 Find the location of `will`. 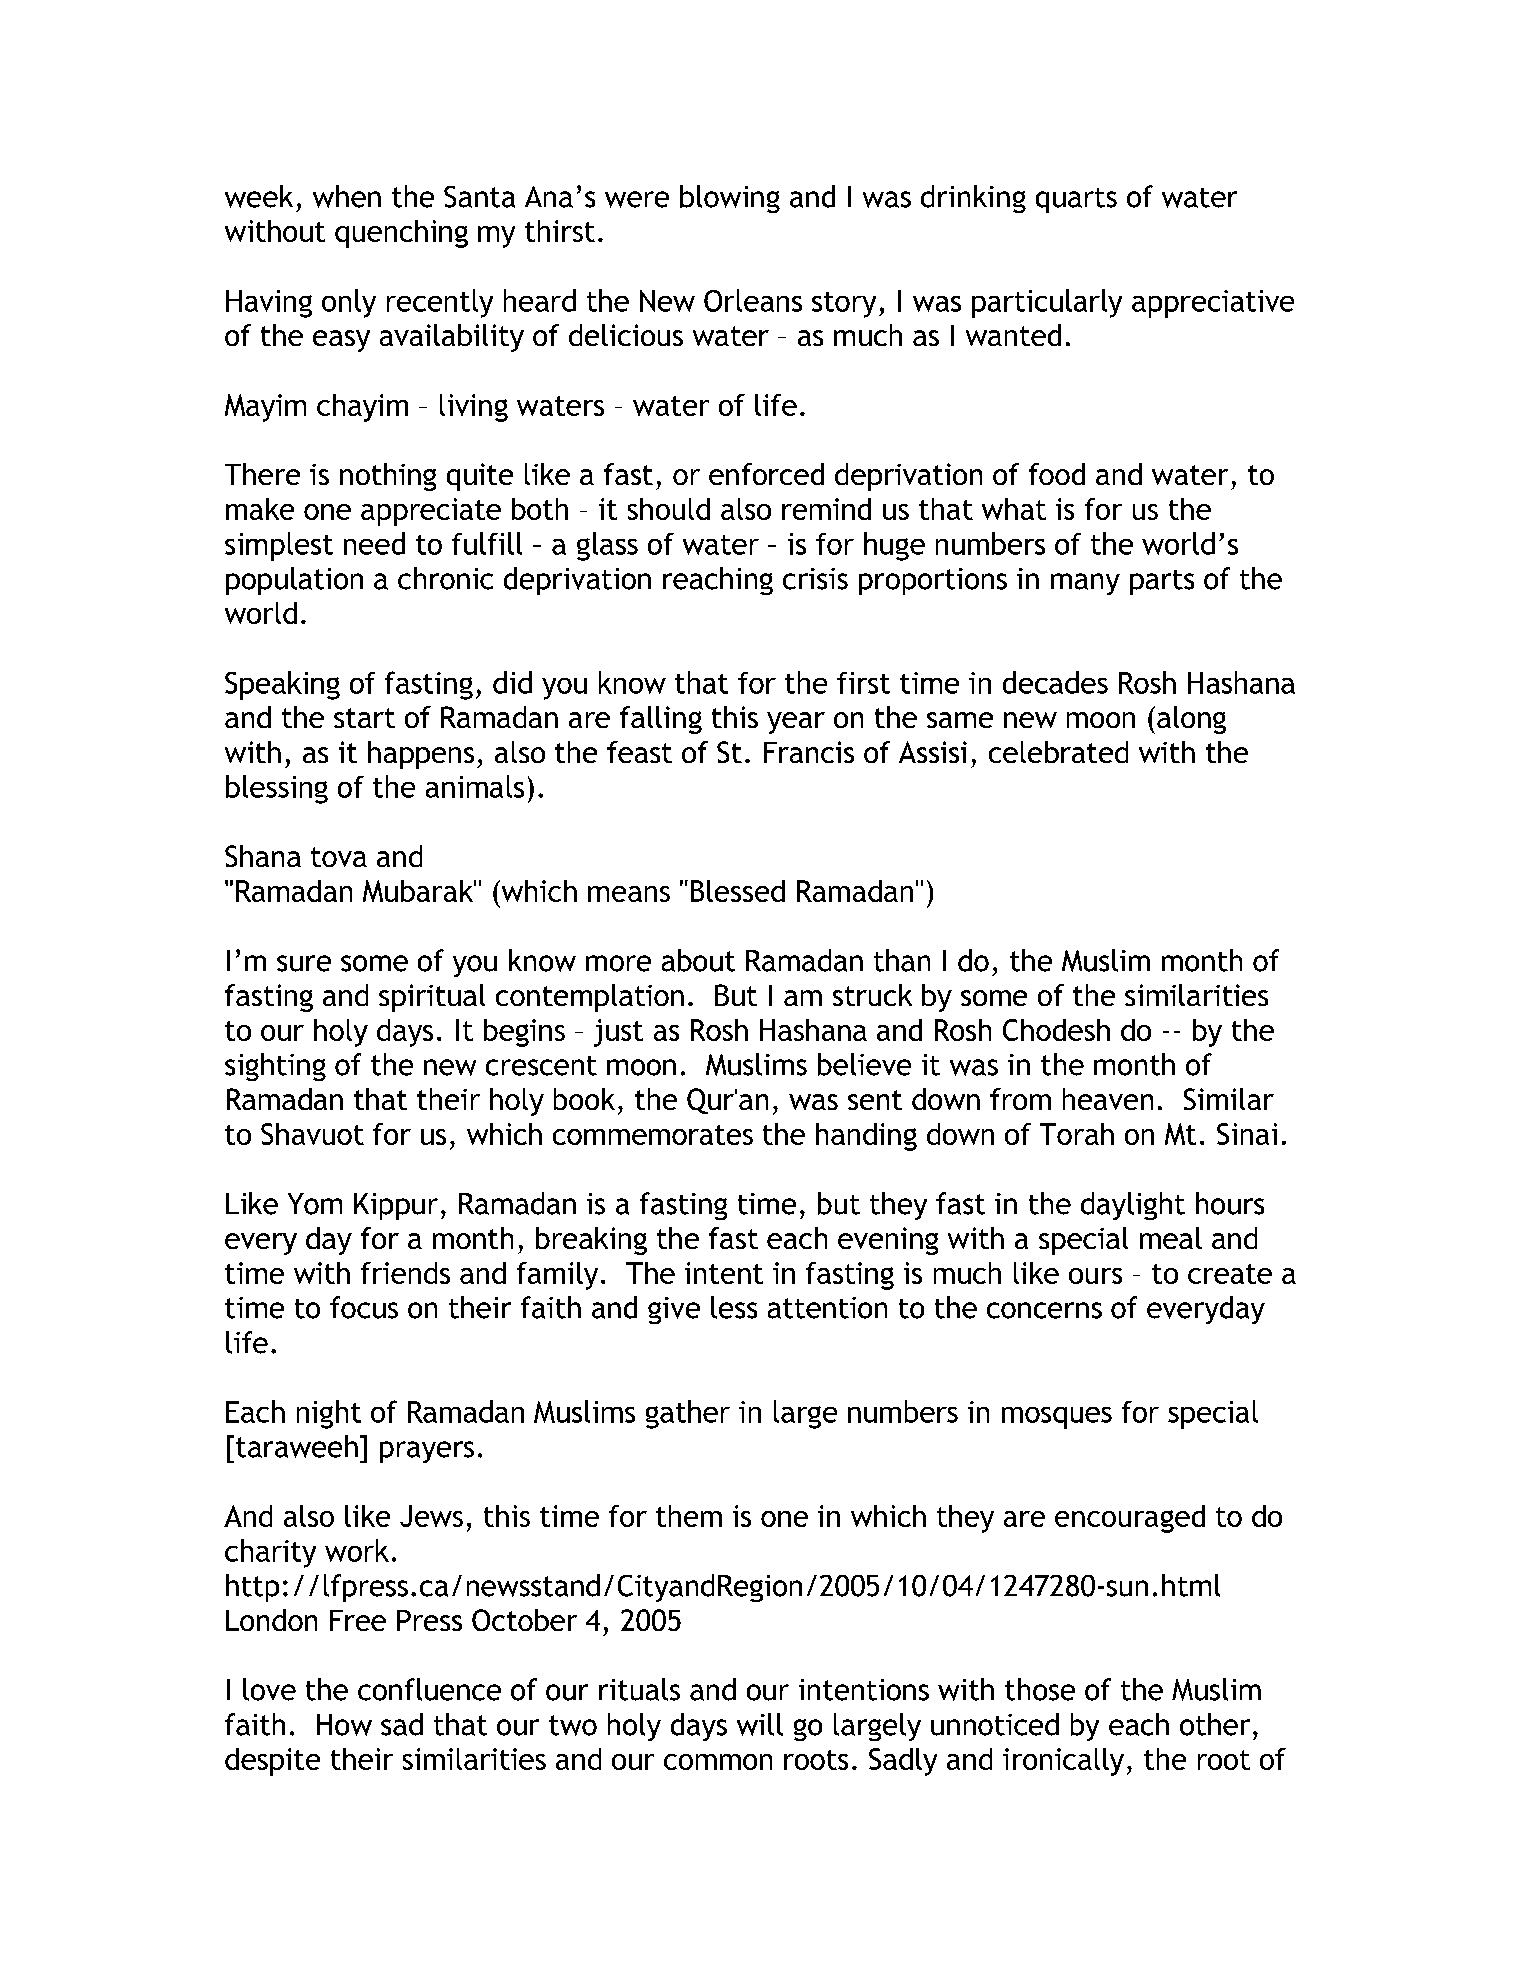

will is located at coordinates (760, 1724).
